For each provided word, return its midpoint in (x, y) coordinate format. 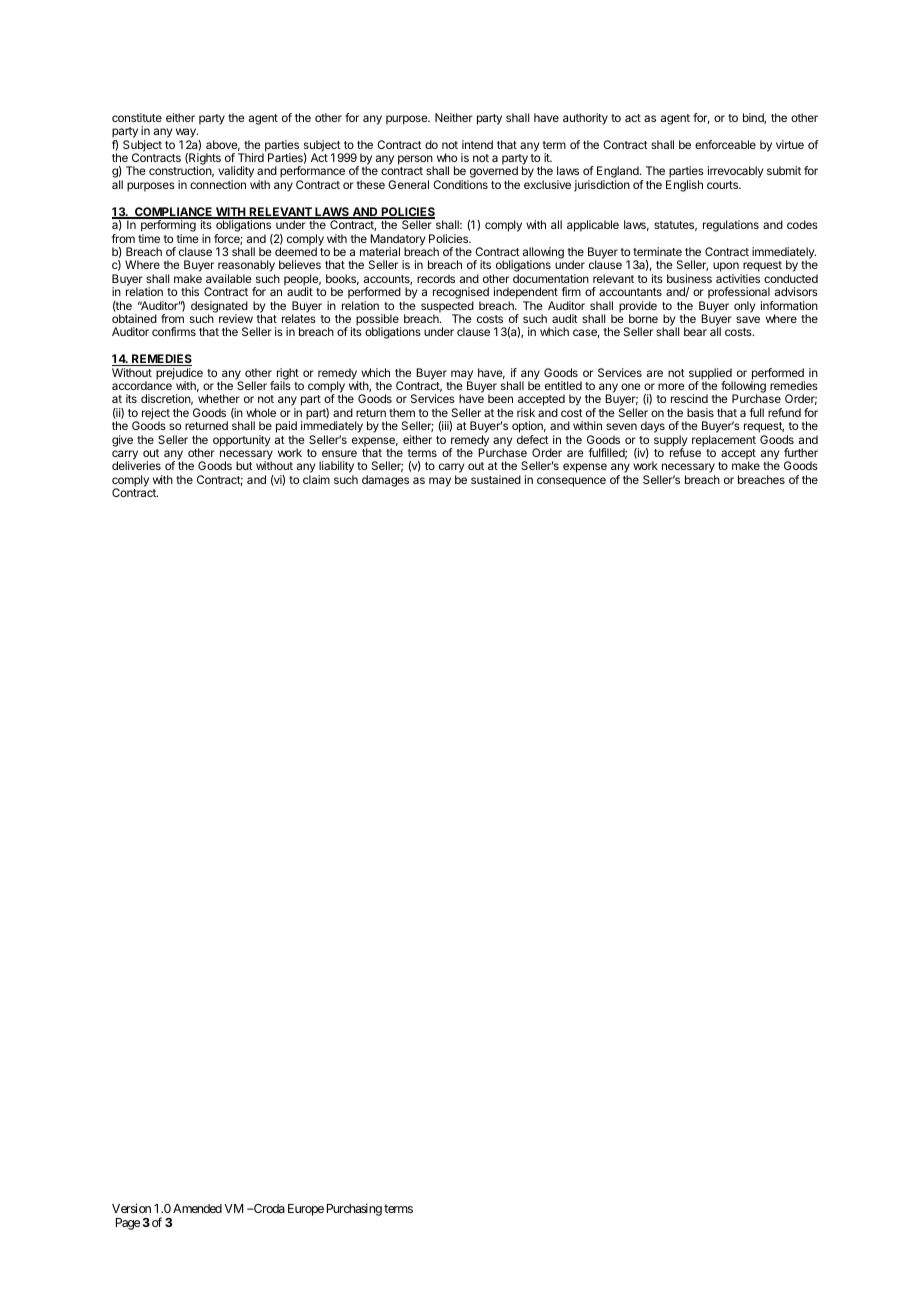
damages (385, 481)
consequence (571, 482)
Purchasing (354, 1209)
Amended (197, 1208)
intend (477, 144)
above (223, 145)
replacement (724, 441)
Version (131, 1208)
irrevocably (735, 172)
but (244, 465)
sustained (496, 479)
